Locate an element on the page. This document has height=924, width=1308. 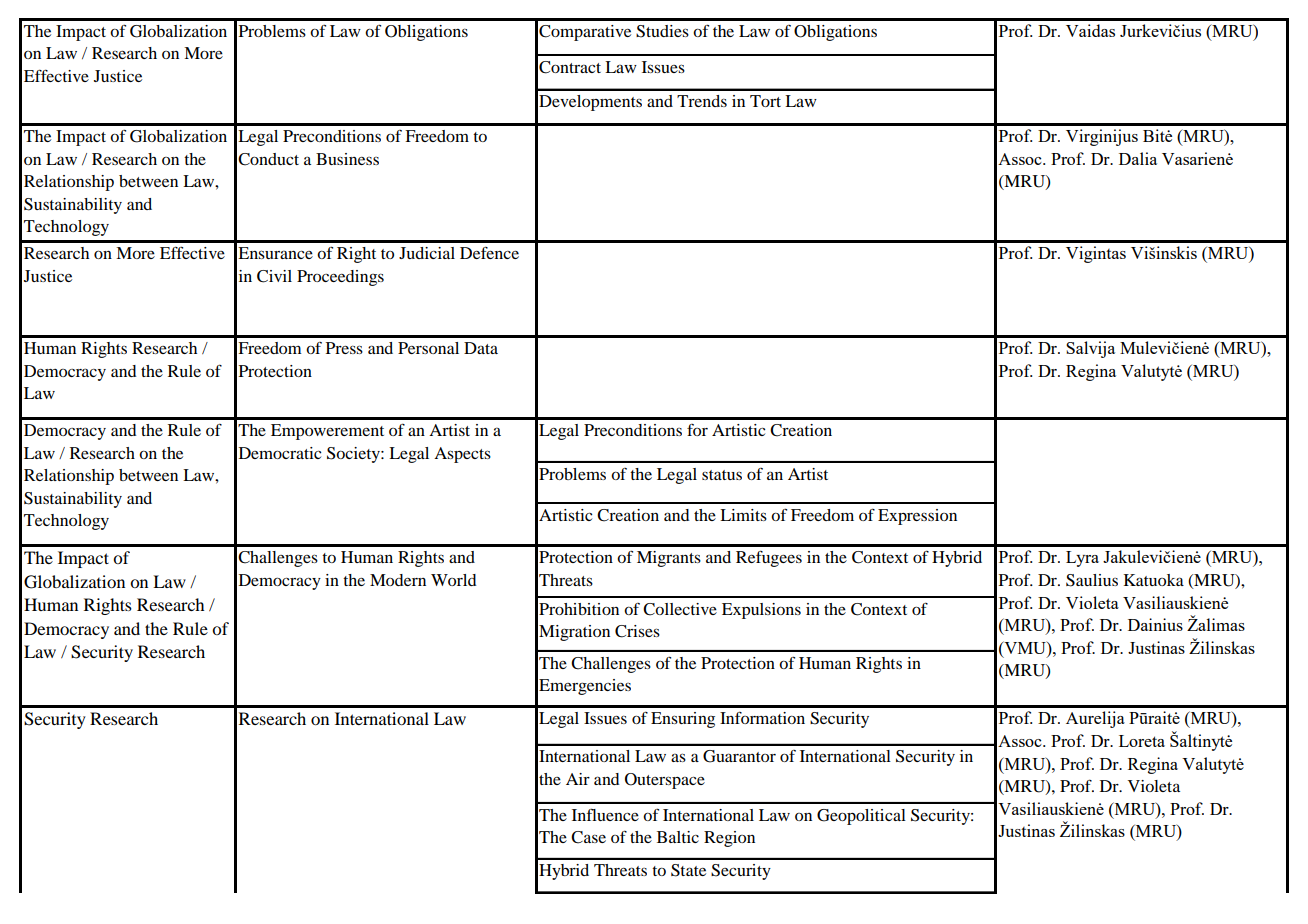
Defence is located at coordinates (489, 252).
